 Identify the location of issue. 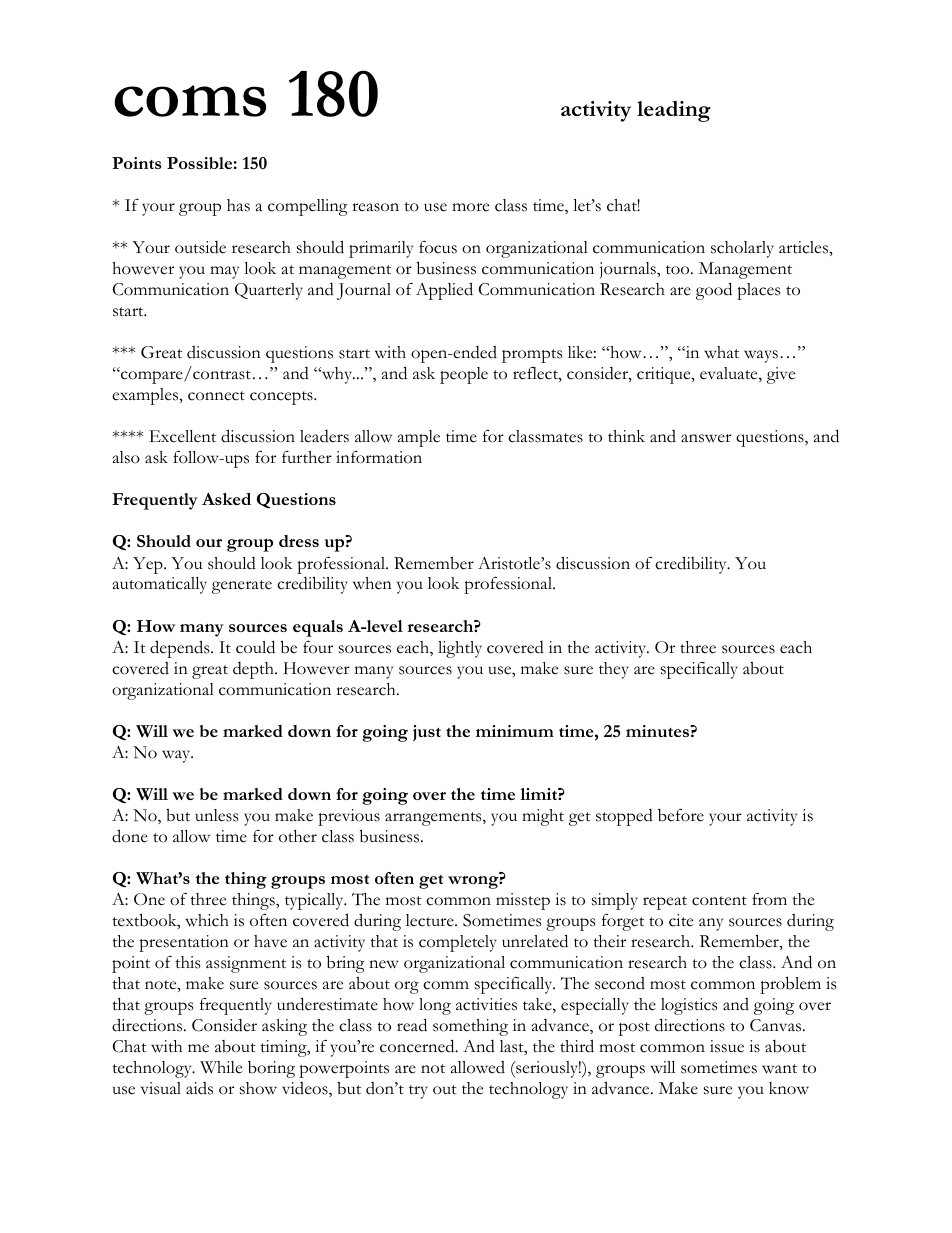
(727, 1046).
